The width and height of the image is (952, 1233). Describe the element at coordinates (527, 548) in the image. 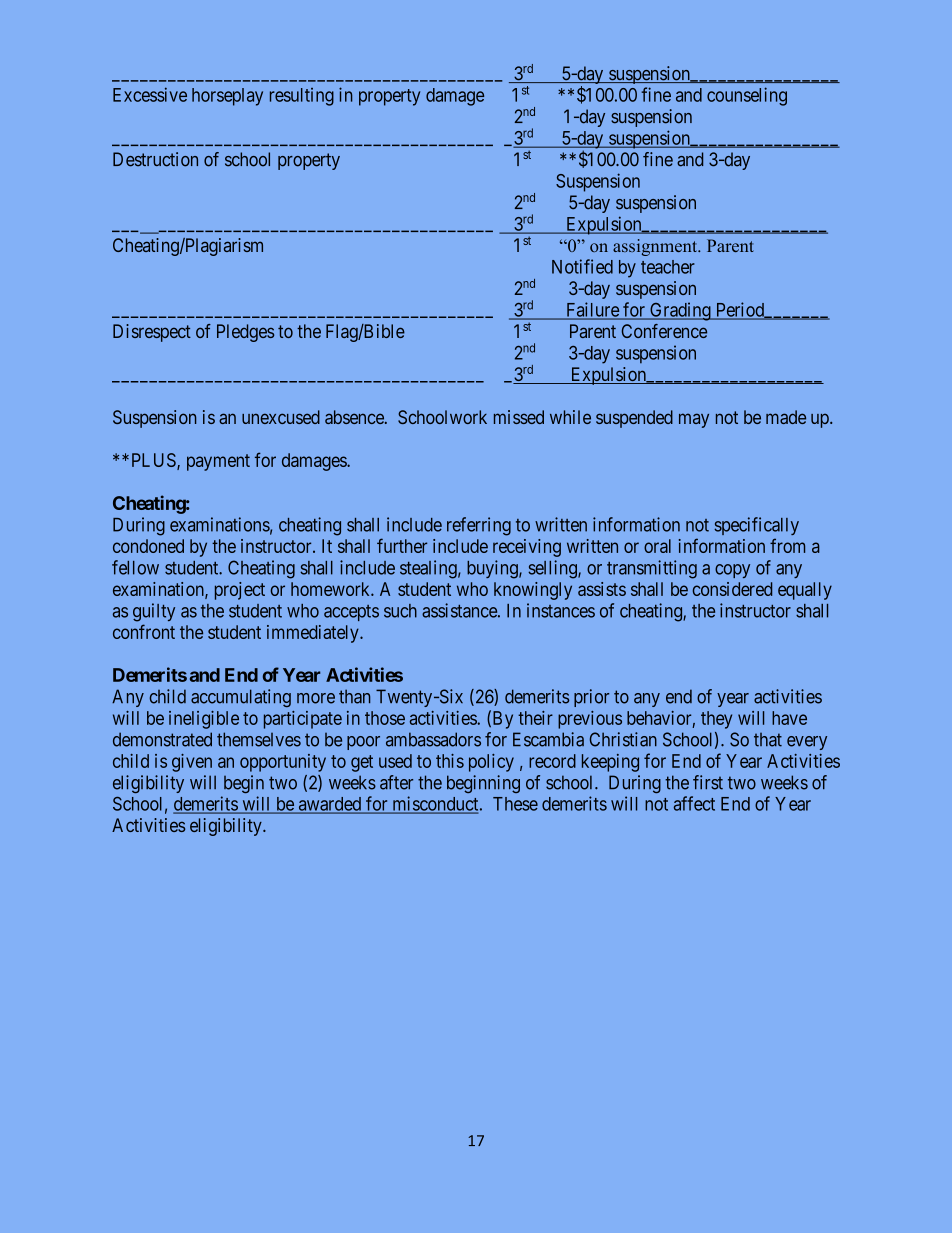

I see `receiving` at that location.
